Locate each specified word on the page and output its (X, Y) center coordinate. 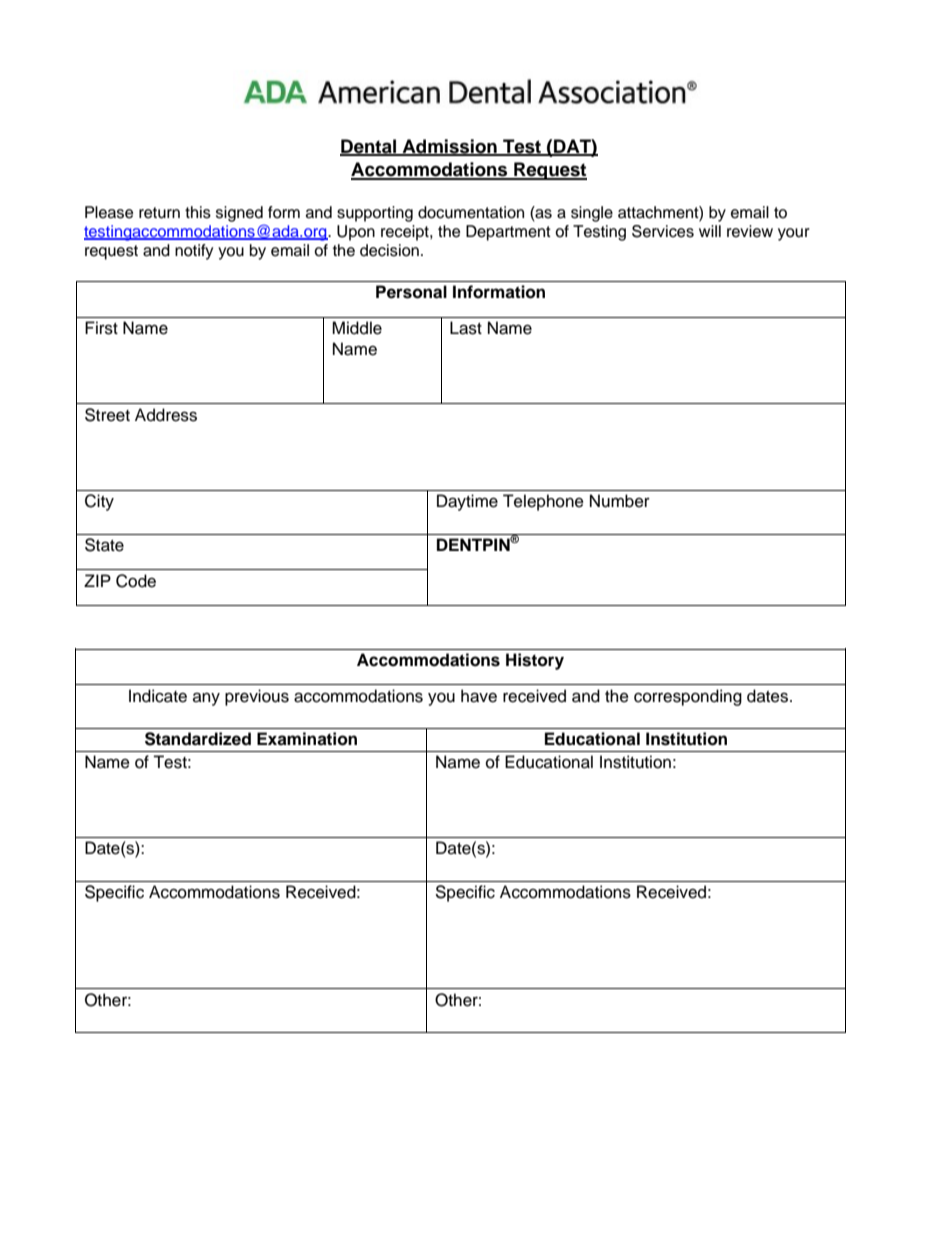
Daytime (467, 502)
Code (136, 581)
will (710, 231)
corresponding (688, 697)
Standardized (198, 739)
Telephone (543, 502)
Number (620, 501)
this (198, 212)
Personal (411, 292)
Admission (449, 147)
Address (166, 415)
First (101, 328)
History (535, 661)
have (479, 696)
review (750, 231)
